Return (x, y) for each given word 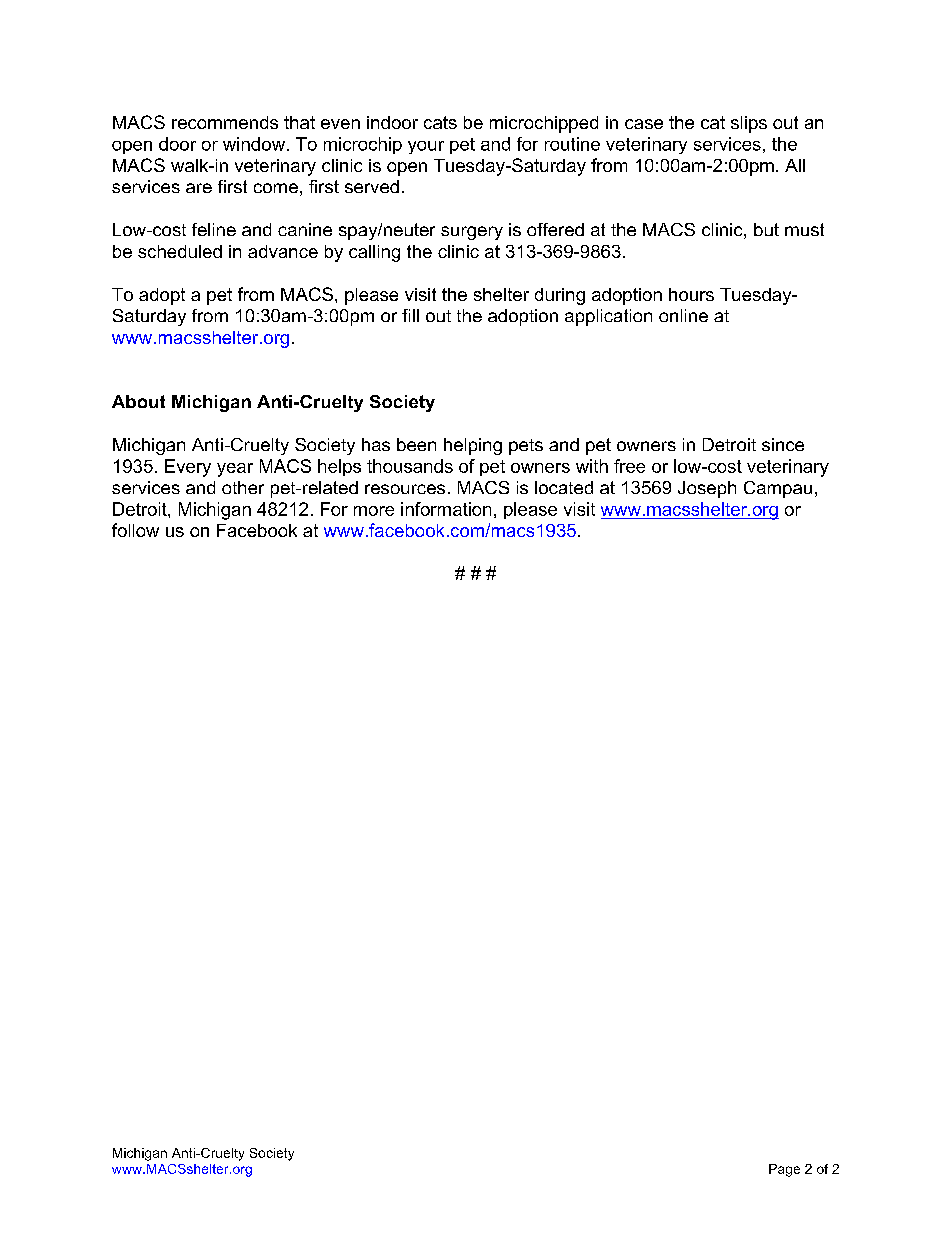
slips (749, 124)
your (426, 147)
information (446, 509)
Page (784, 1170)
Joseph (707, 489)
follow (135, 530)
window (254, 144)
